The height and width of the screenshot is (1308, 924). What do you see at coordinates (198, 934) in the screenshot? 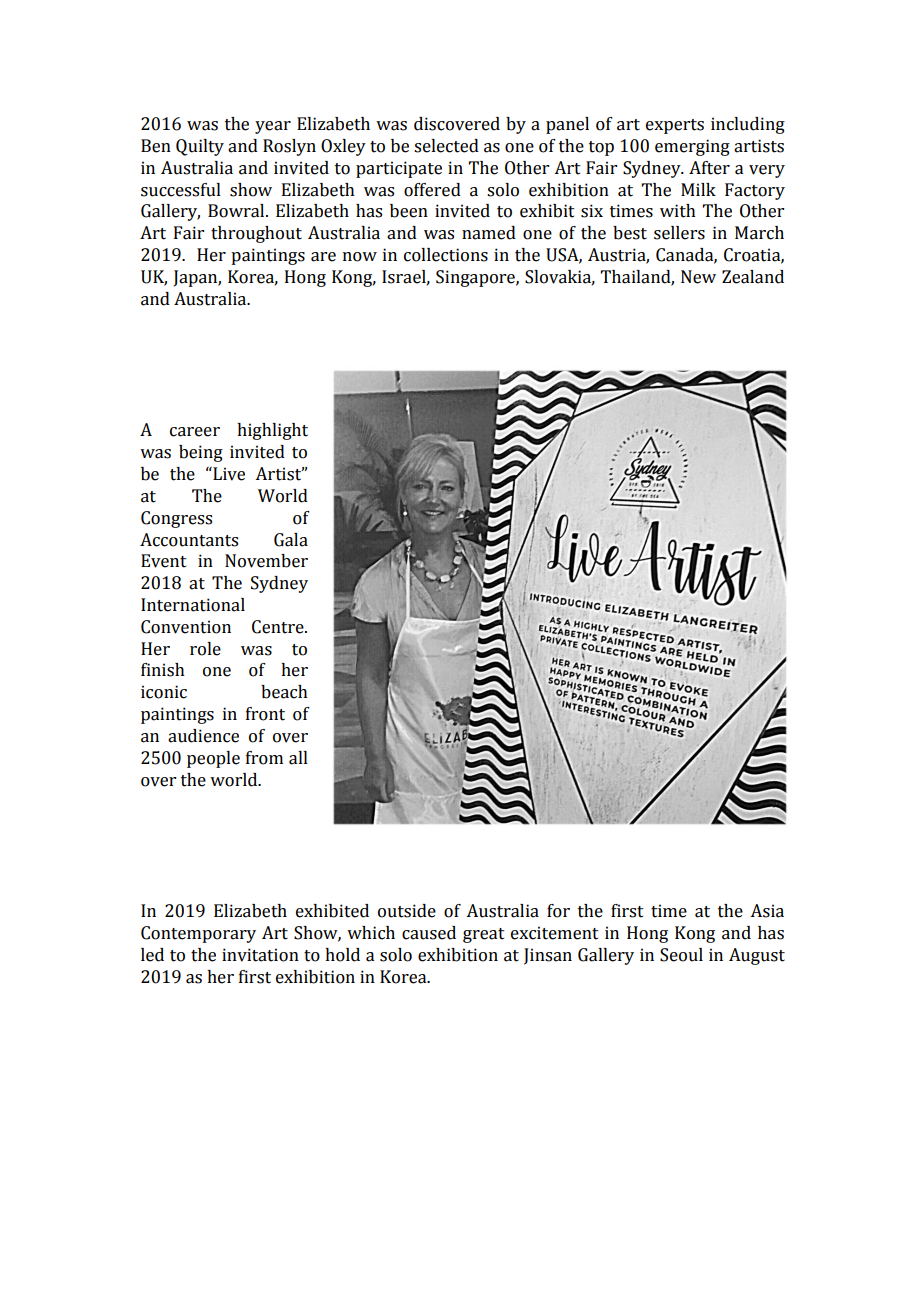
I see `Contemporary` at bounding box center [198, 934].
